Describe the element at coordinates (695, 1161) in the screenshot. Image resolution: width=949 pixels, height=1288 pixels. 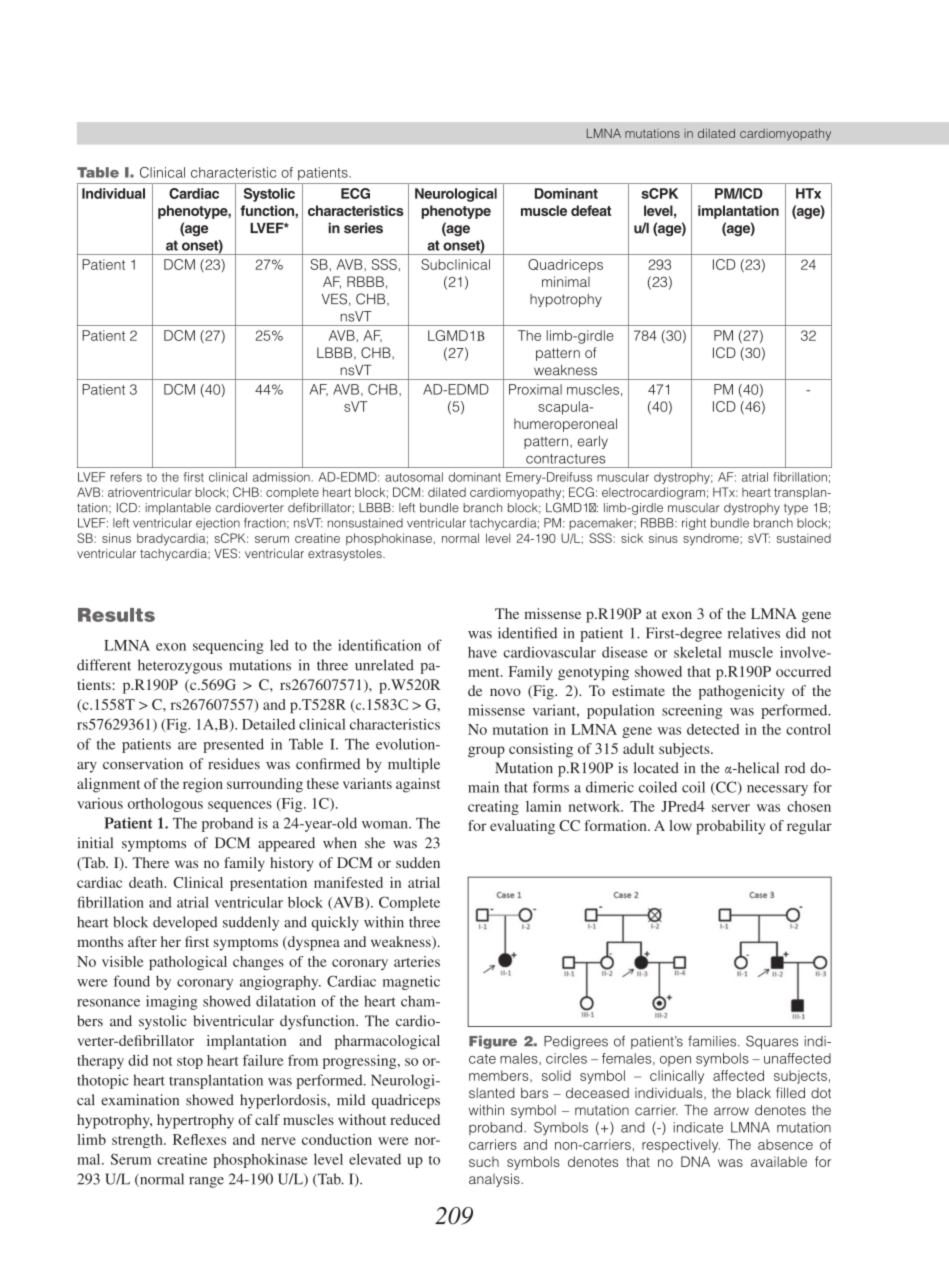
I see `DNA` at that location.
